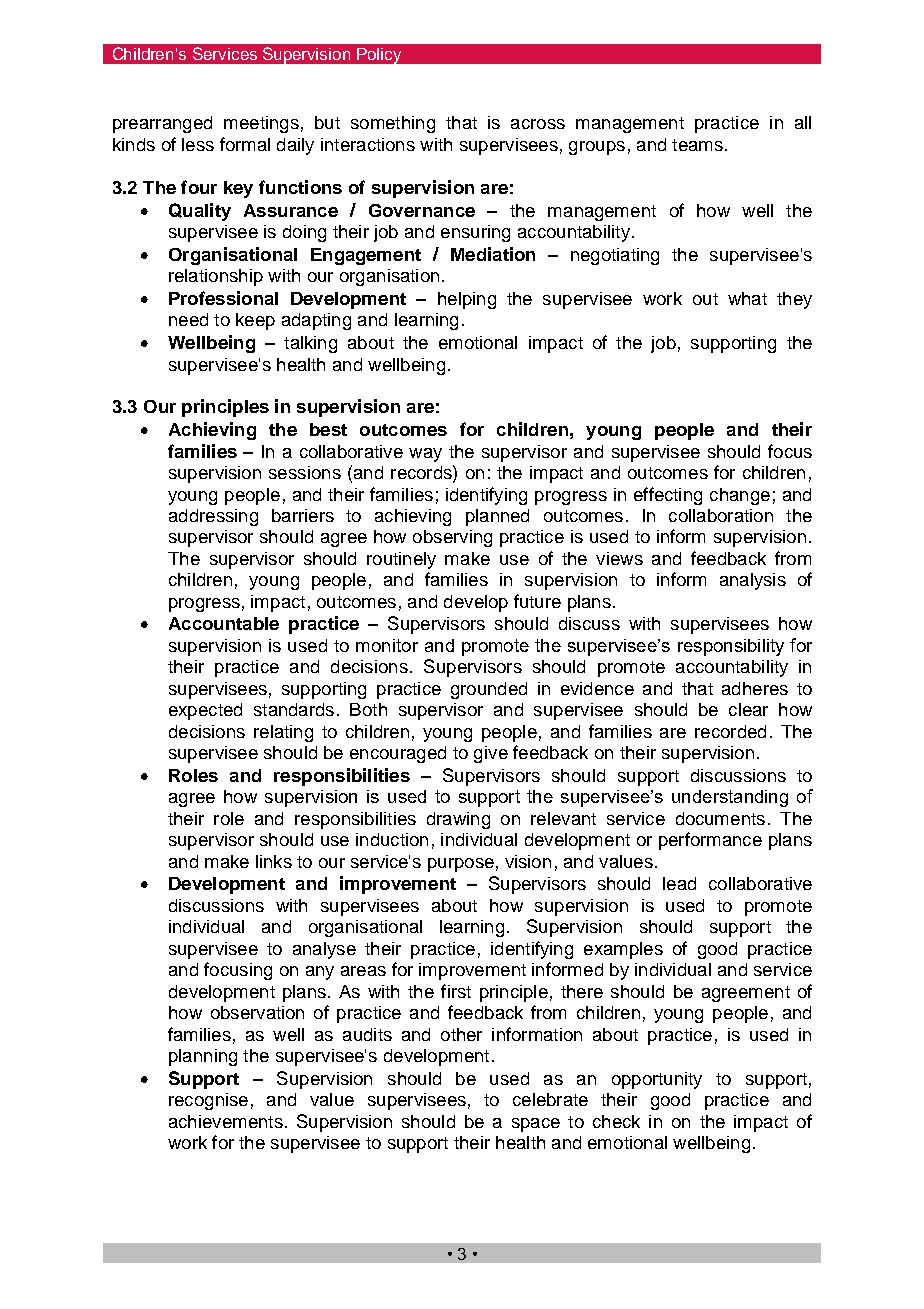 The height and width of the screenshot is (1309, 924). I want to click on across, so click(538, 124).
